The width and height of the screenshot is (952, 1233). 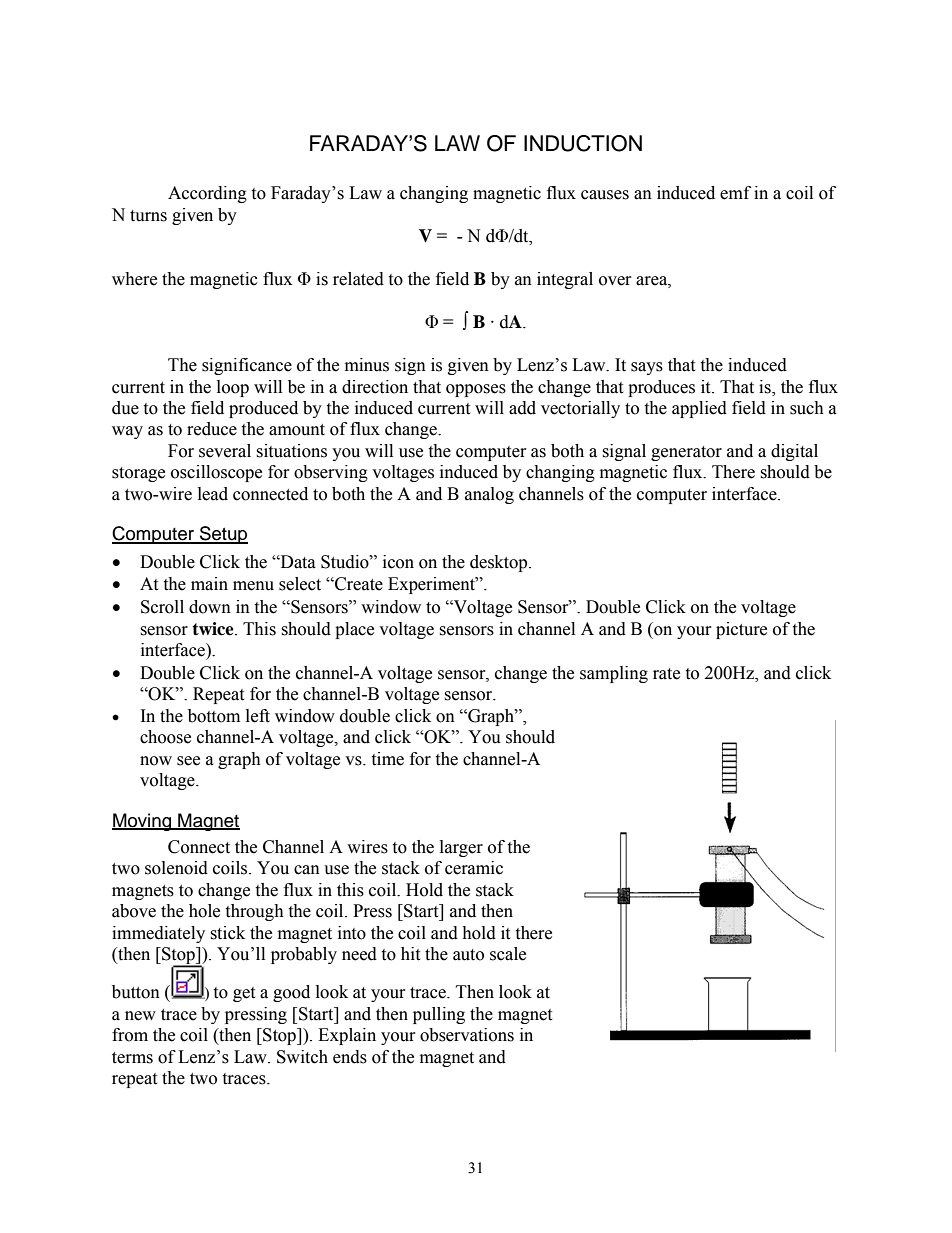 What do you see at coordinates (233, 388) in the screenshot?
I see `loop` at bounding box center [233, 388].
